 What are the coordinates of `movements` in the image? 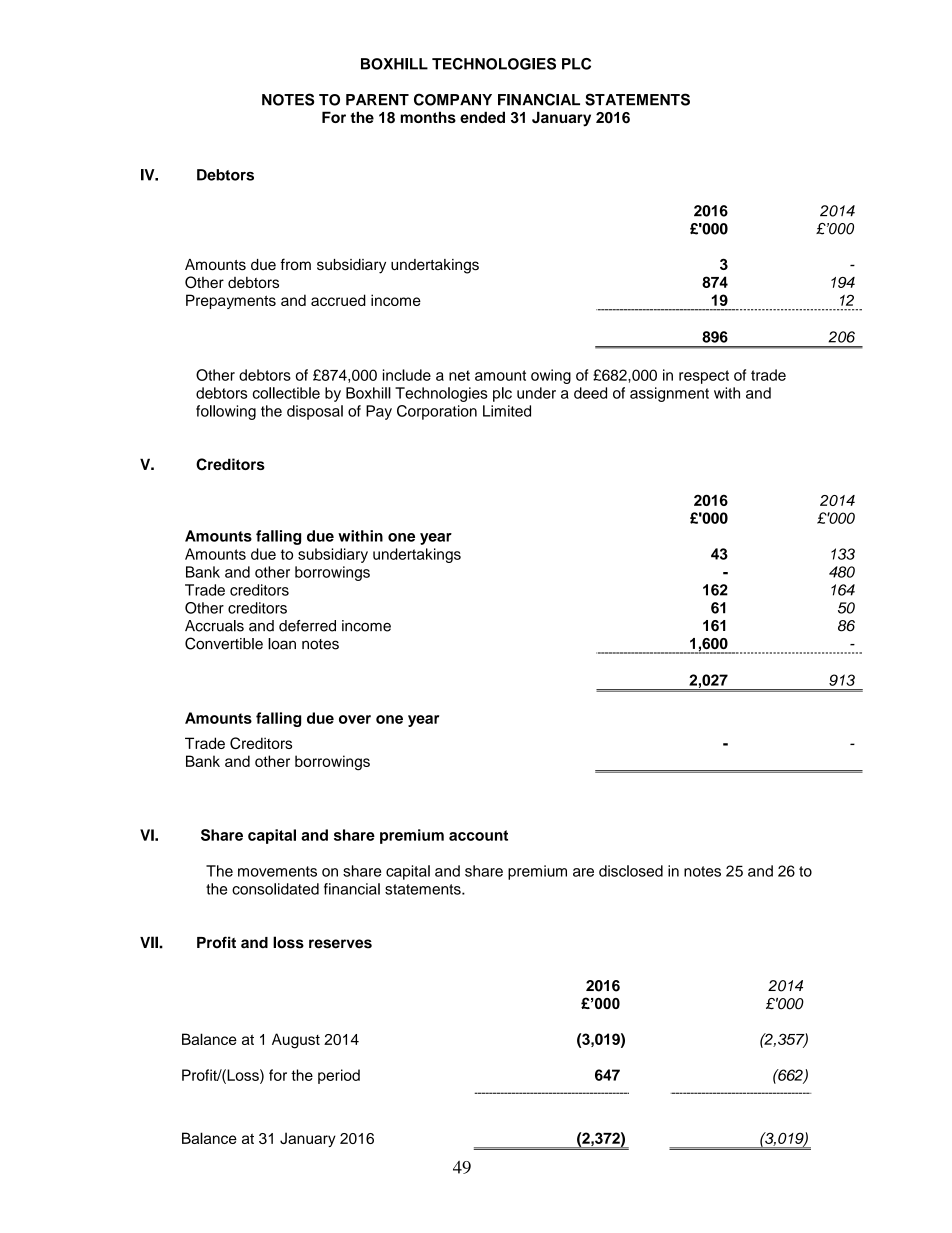 It's located at (277, 871).
